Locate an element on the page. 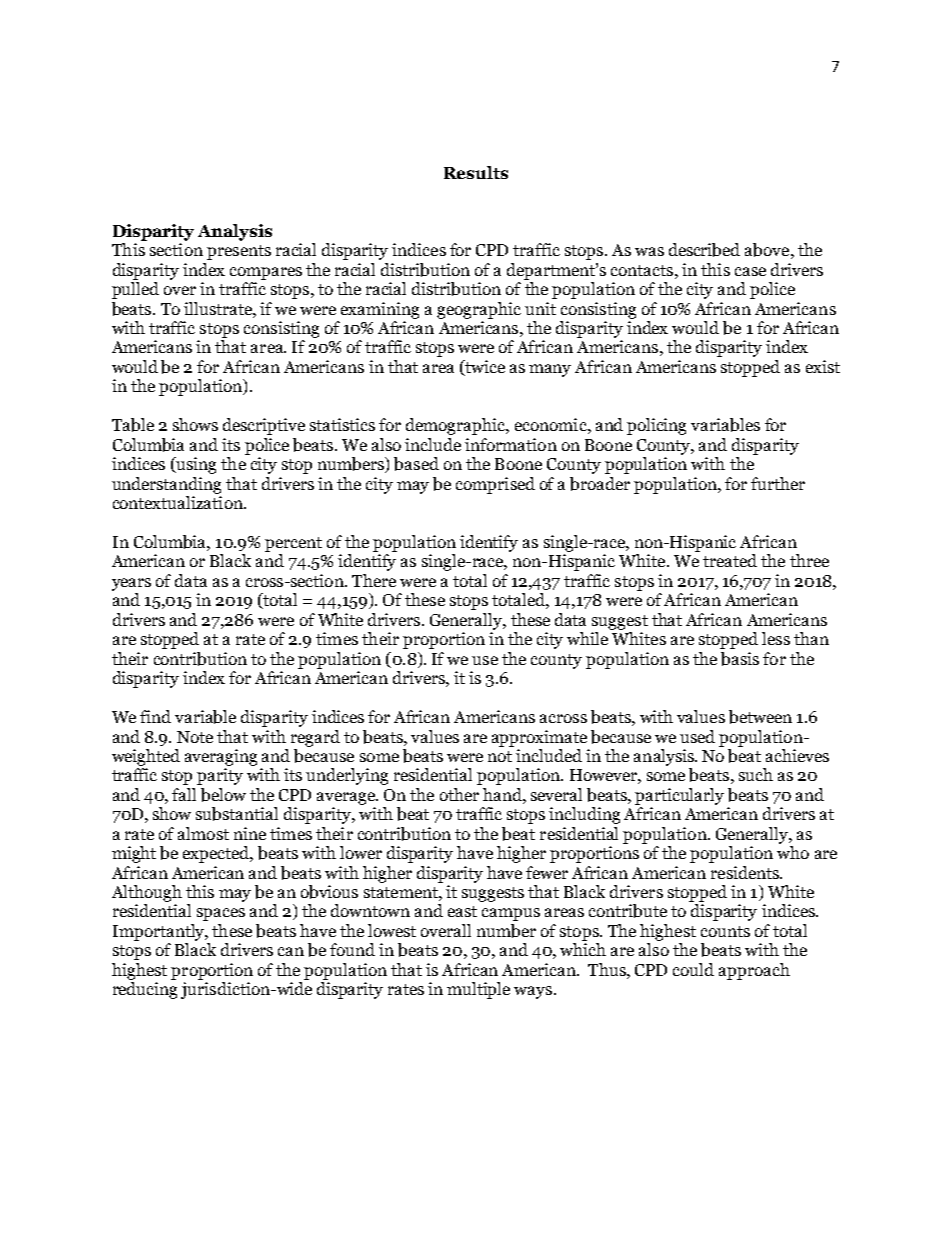 The image size is (952, 1233). basis is located at coordinates (740, 659).
